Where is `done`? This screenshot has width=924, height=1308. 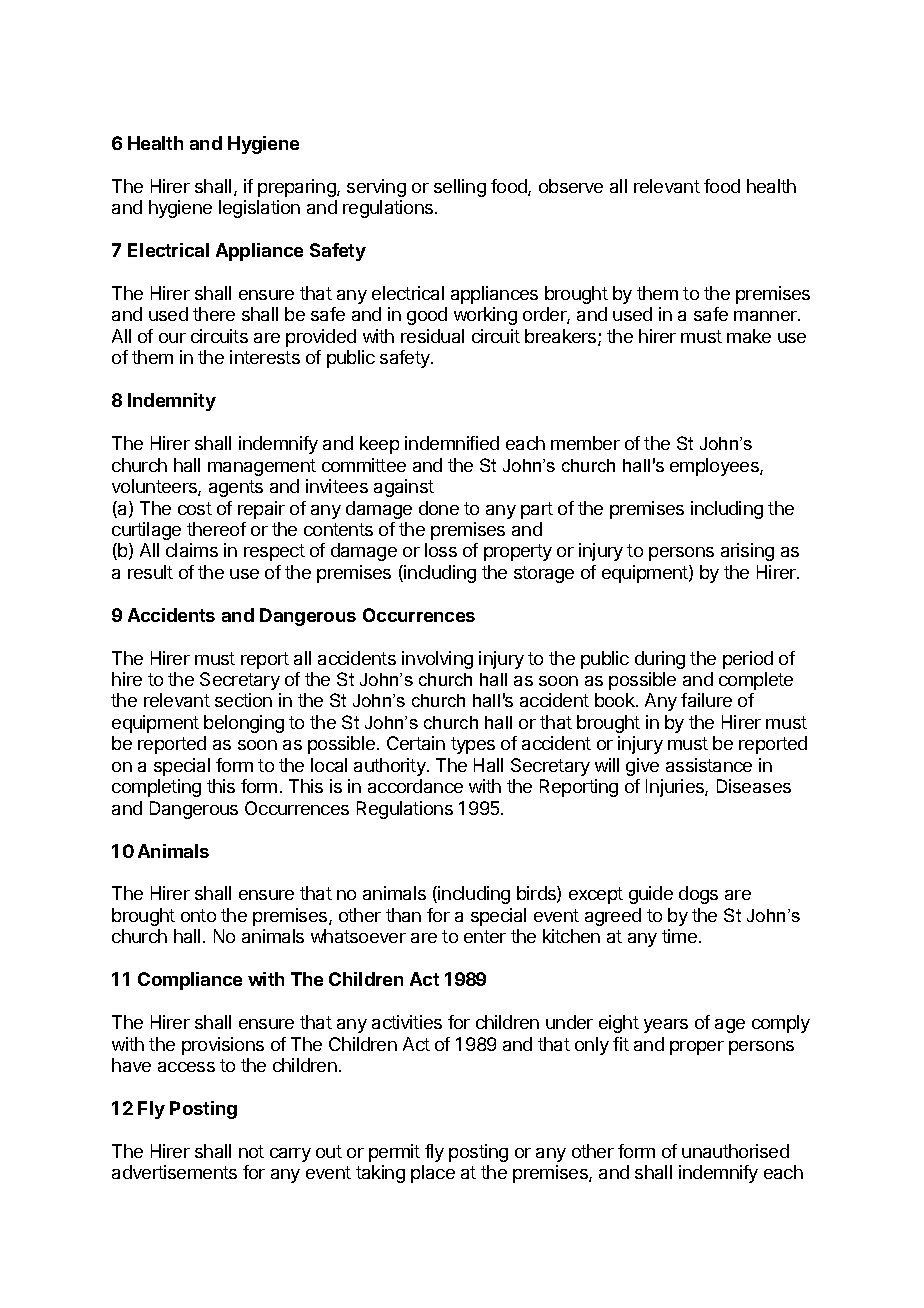 done is located at coordinates (439, 508).
